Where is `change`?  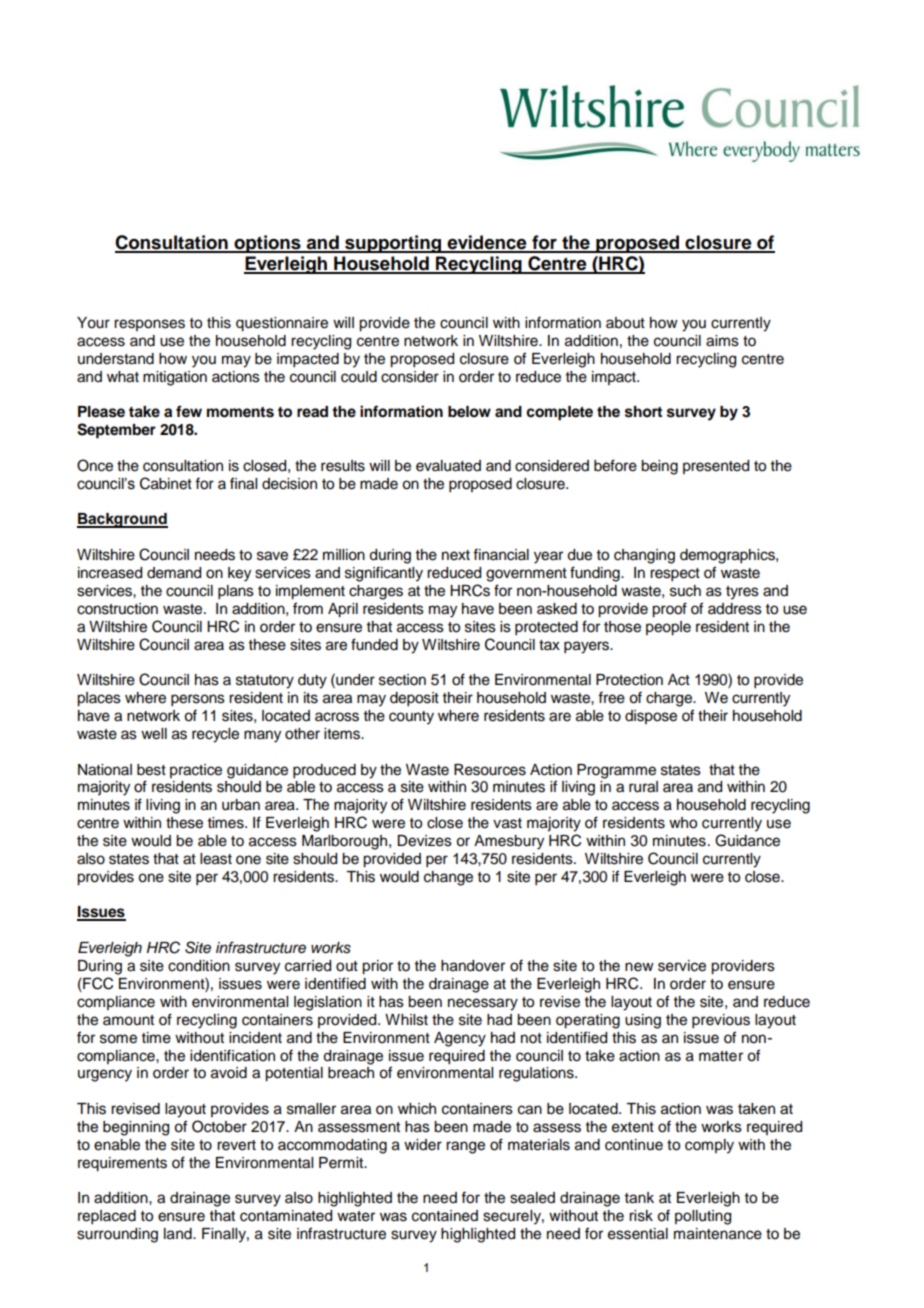 change is located at coordinates (448, 878).
